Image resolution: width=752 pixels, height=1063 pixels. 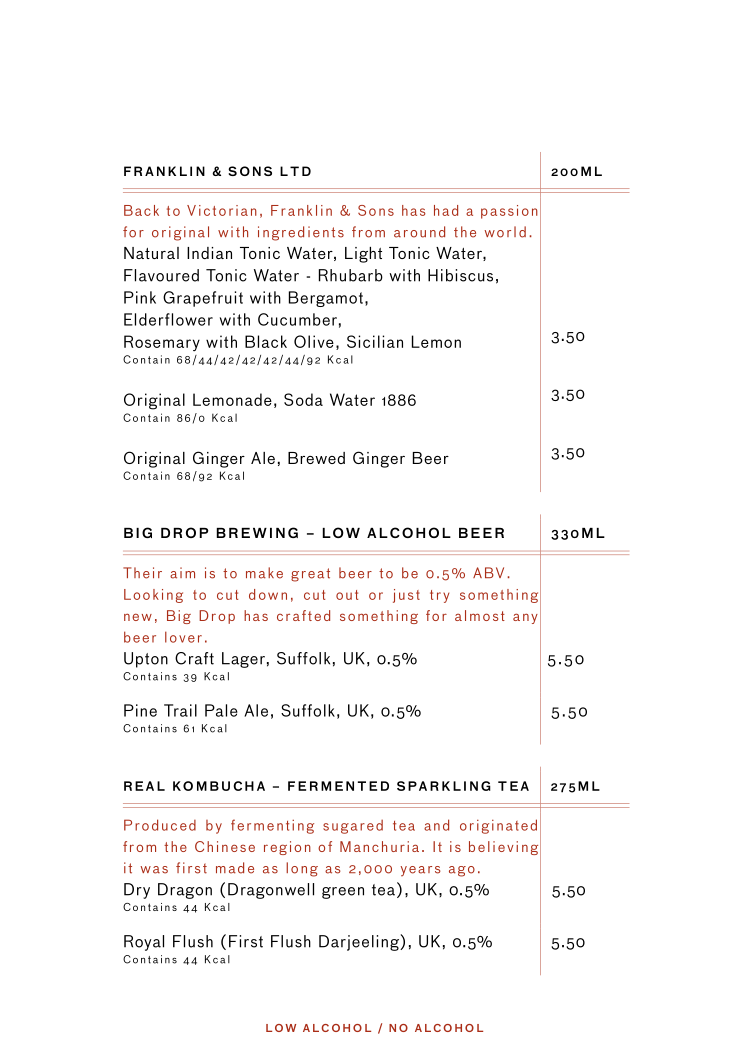 I want to click on great, so click(x=310, y=575).
